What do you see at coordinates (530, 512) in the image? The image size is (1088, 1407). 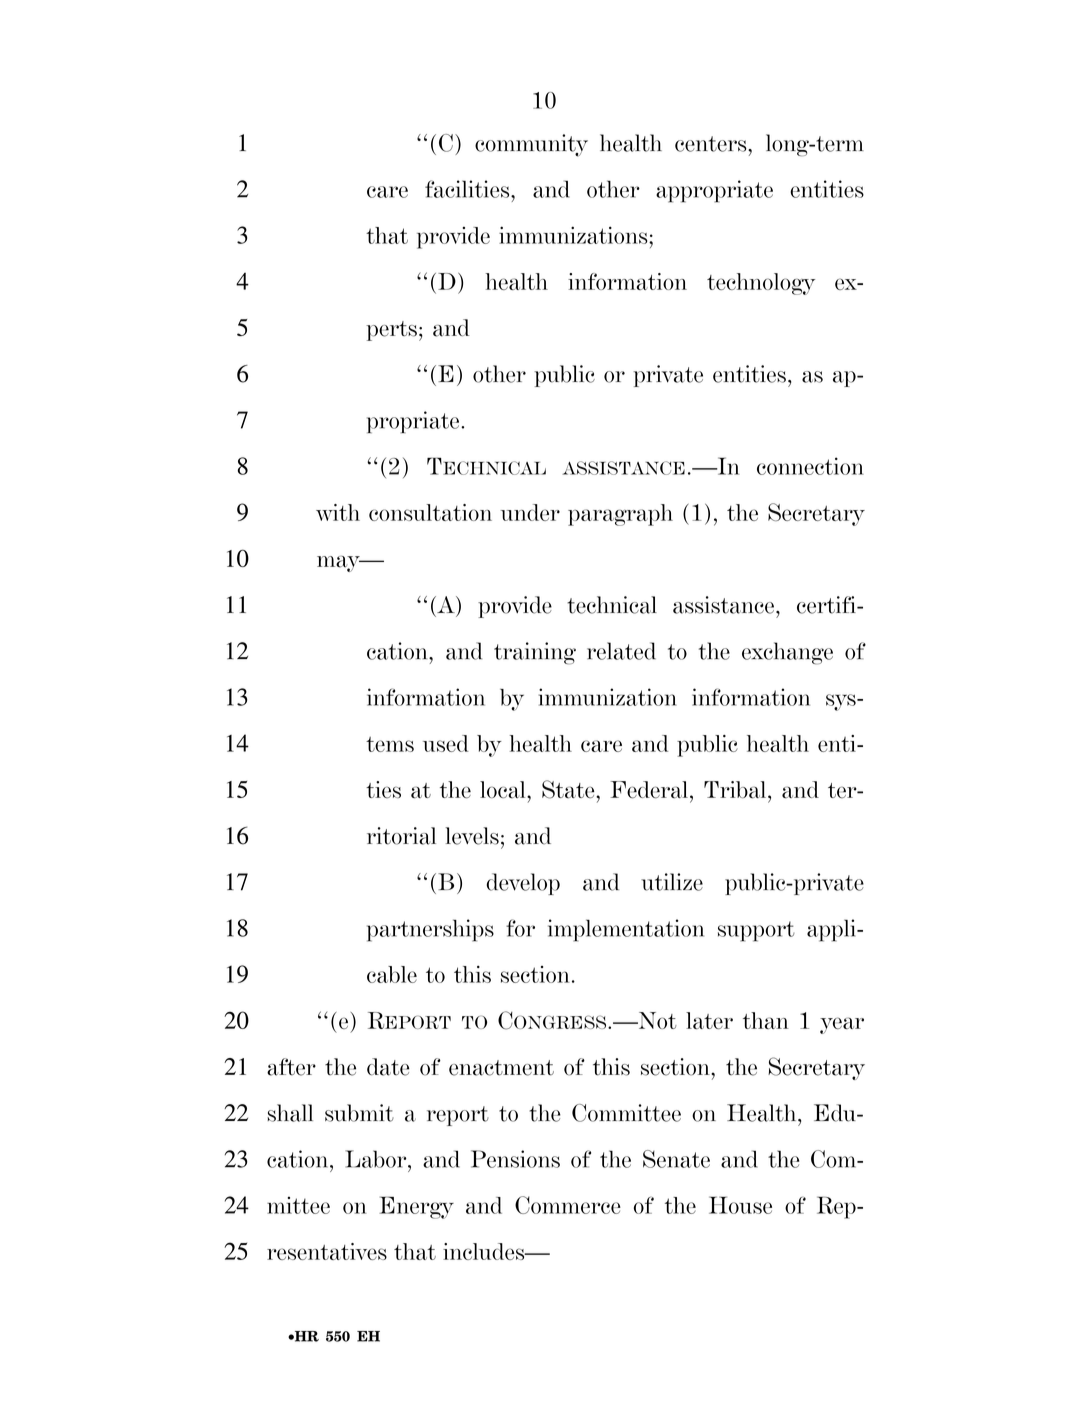 I see `under` at bounding box center [530, 512].
